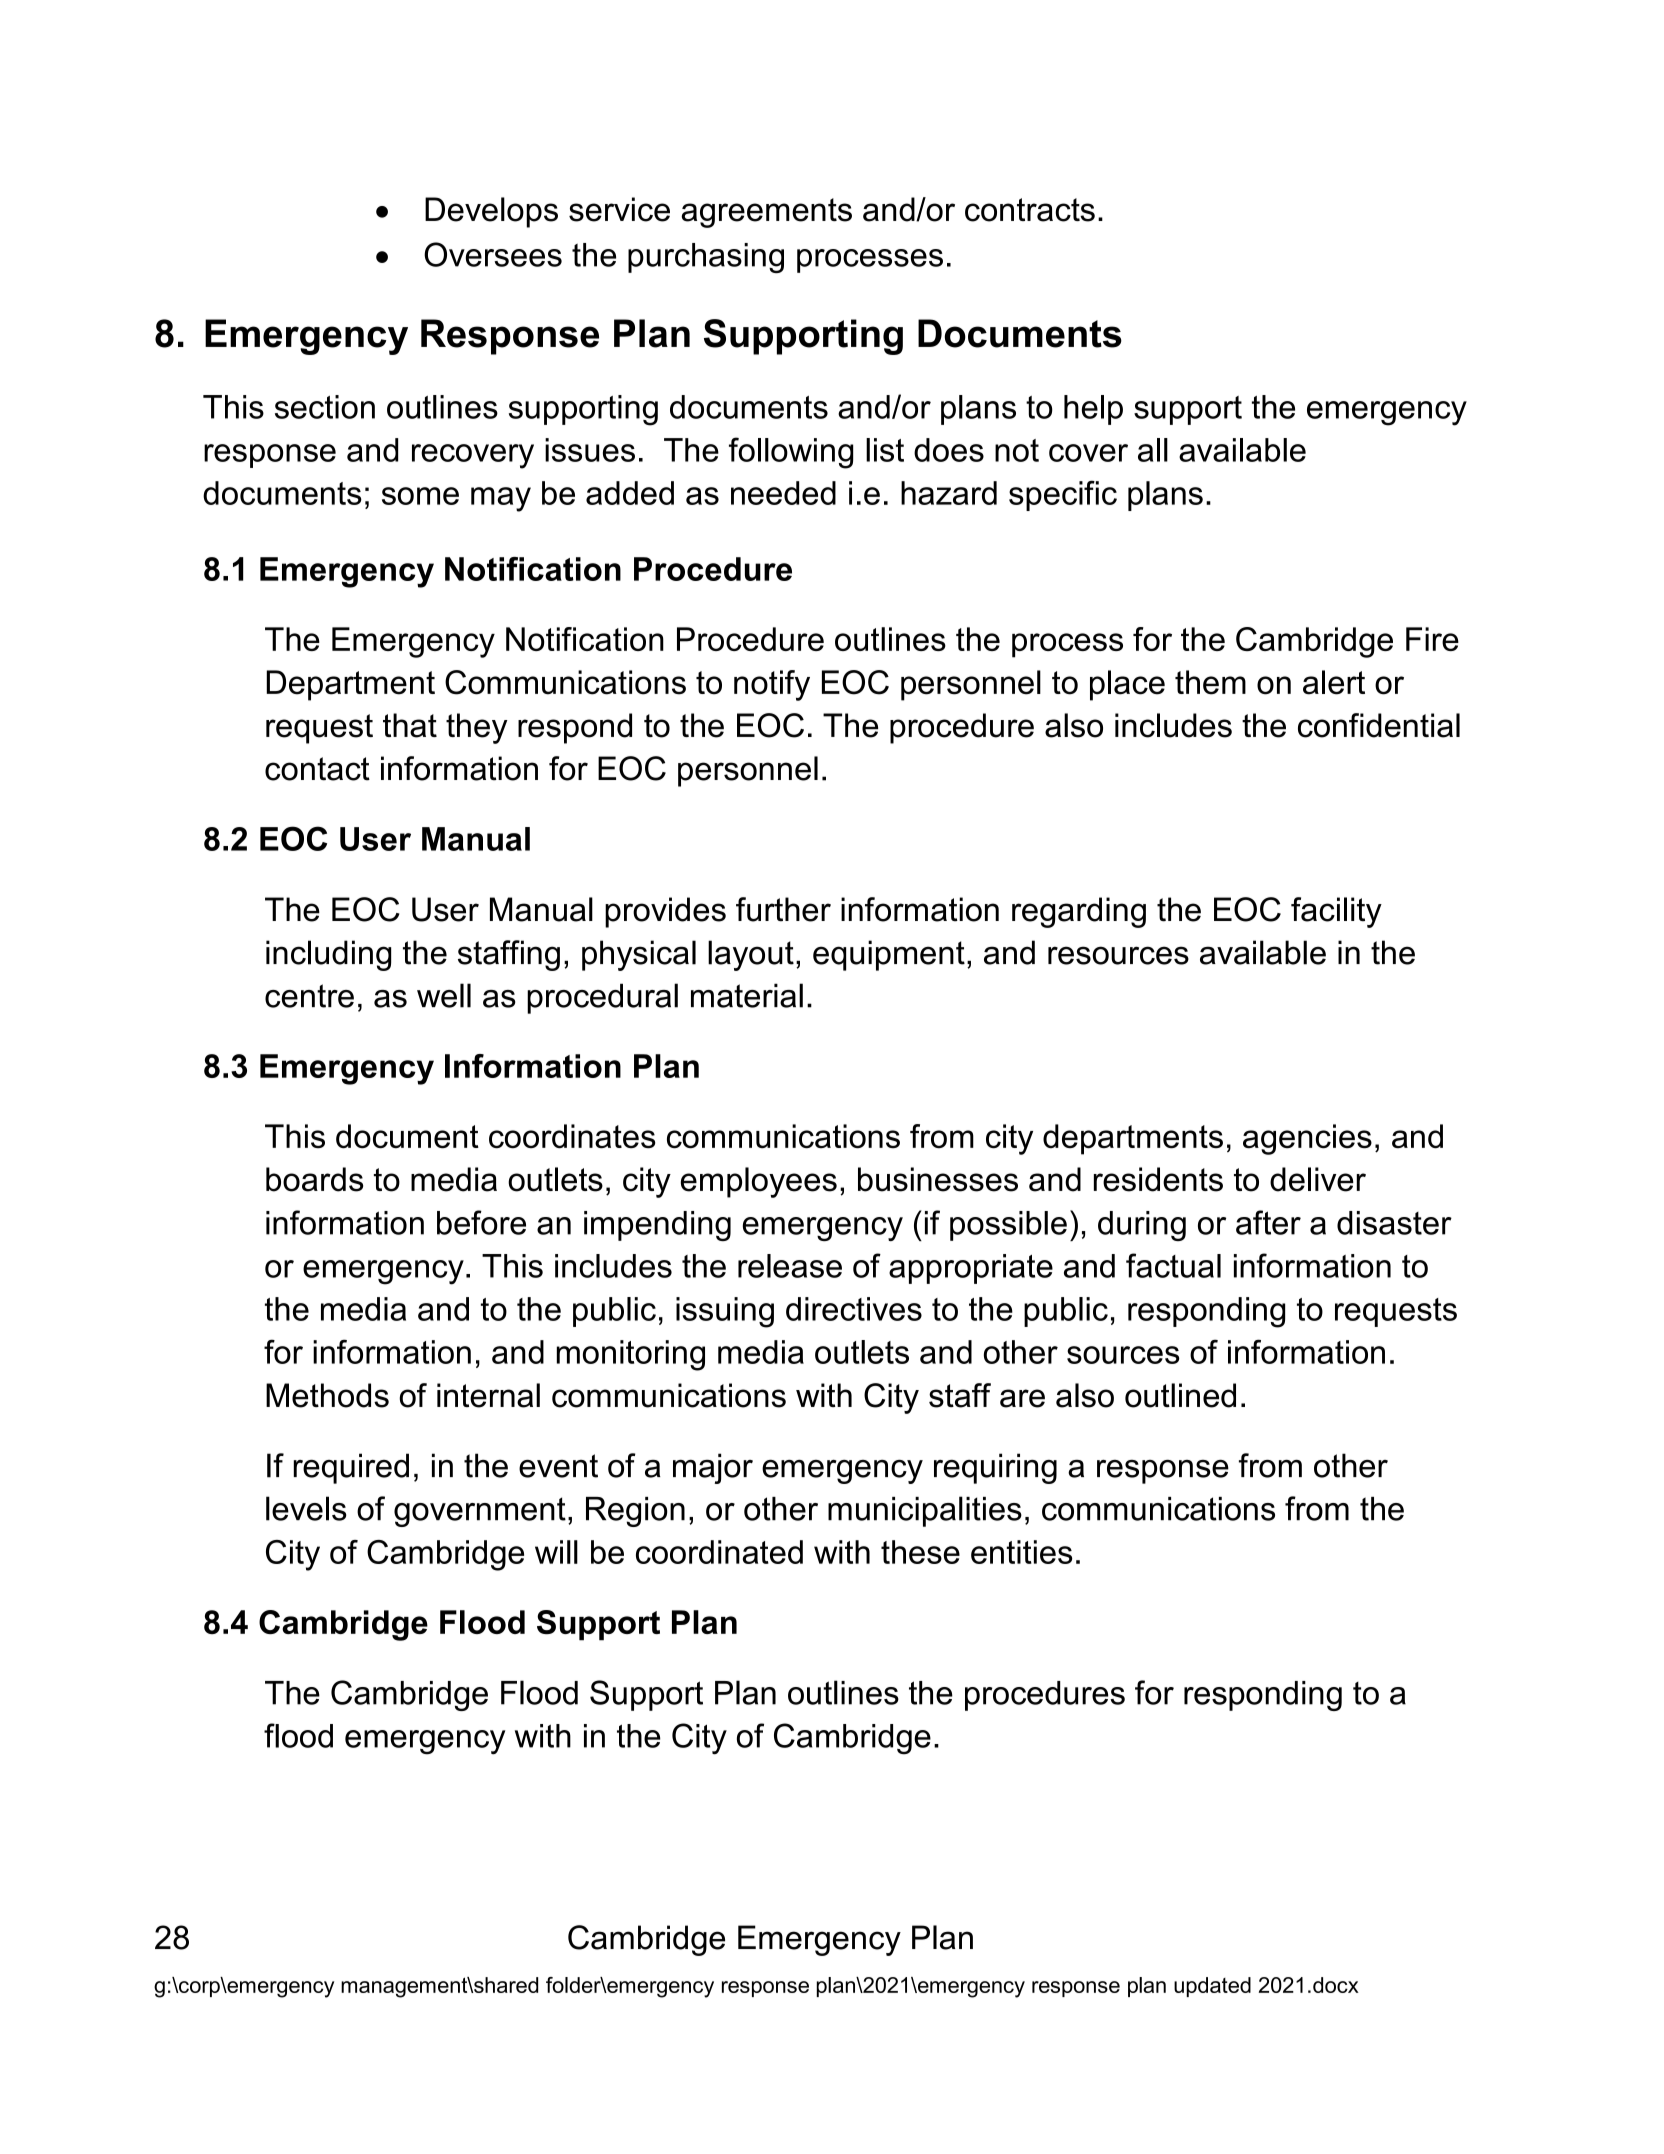  I want to click on agencies, so click(1307, 1139).
